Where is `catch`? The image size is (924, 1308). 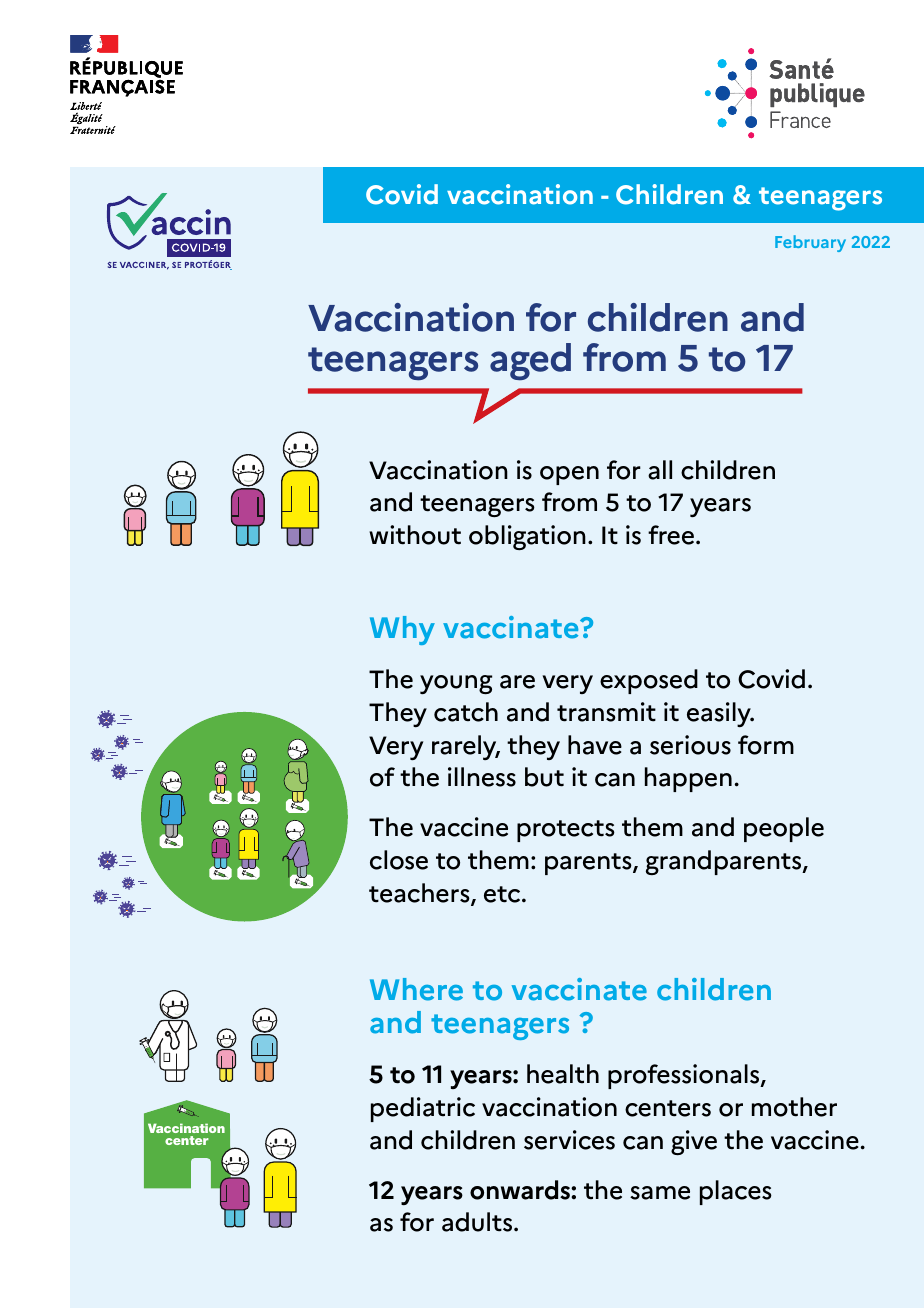
catch is located at coordinates (466, 712).
